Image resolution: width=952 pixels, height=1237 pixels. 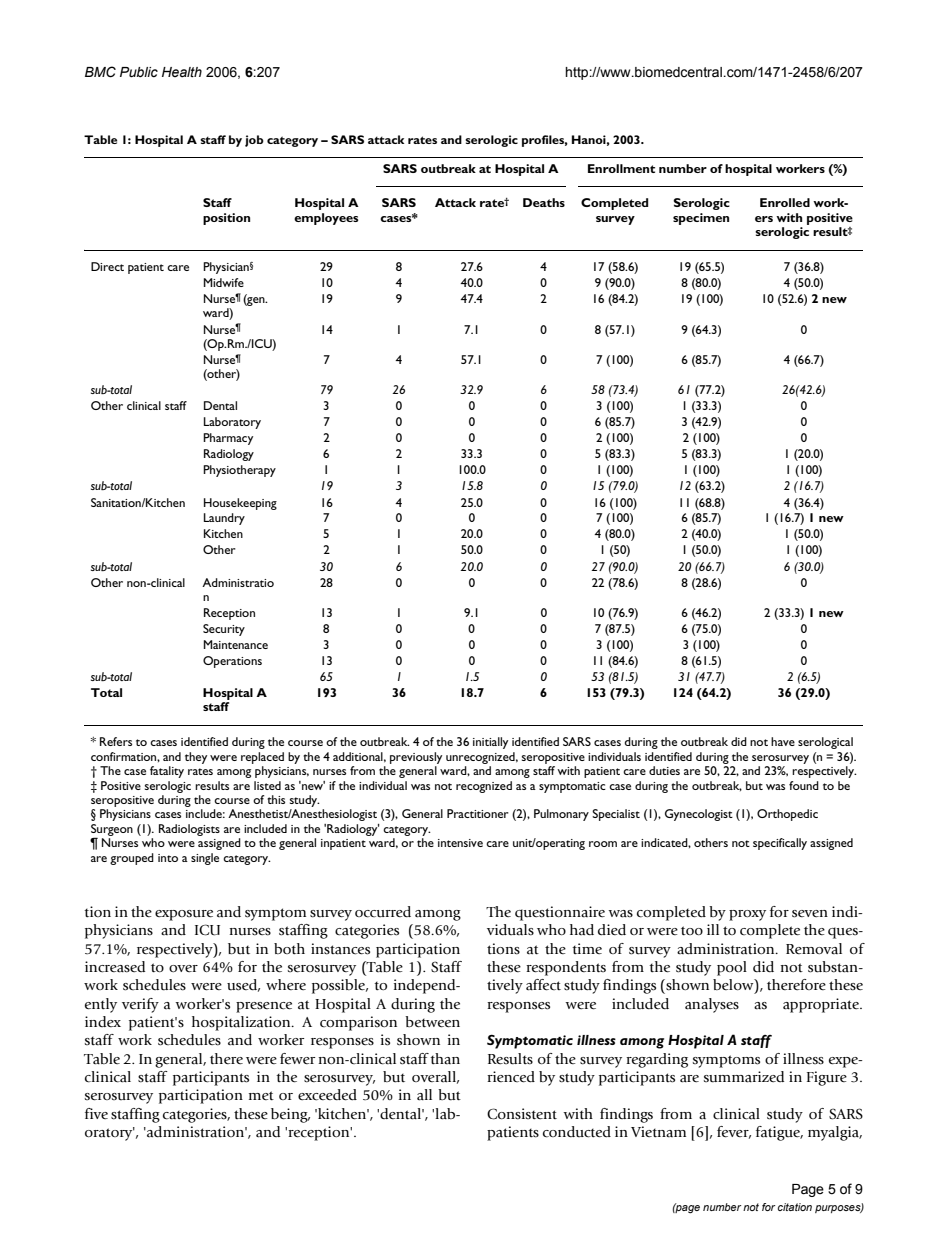 What do you see at coordinates (326, 219) in the screenshot?
I see `employees` at bounding box center [326, 219].
